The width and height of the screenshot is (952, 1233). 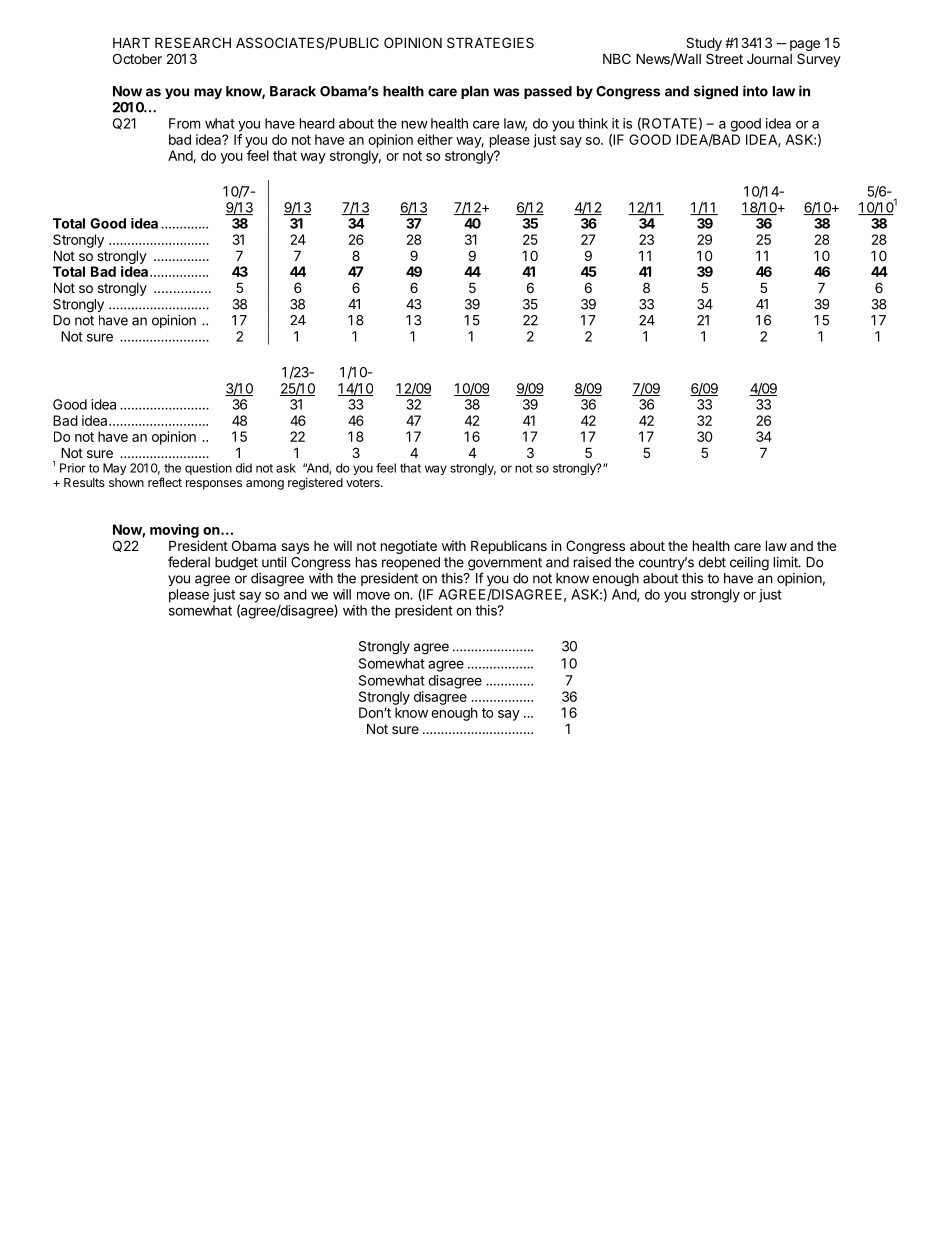 What do you see at coordinates (716, 92) in the screenshot?
I see `signed` at bounding box center [716, 92].
